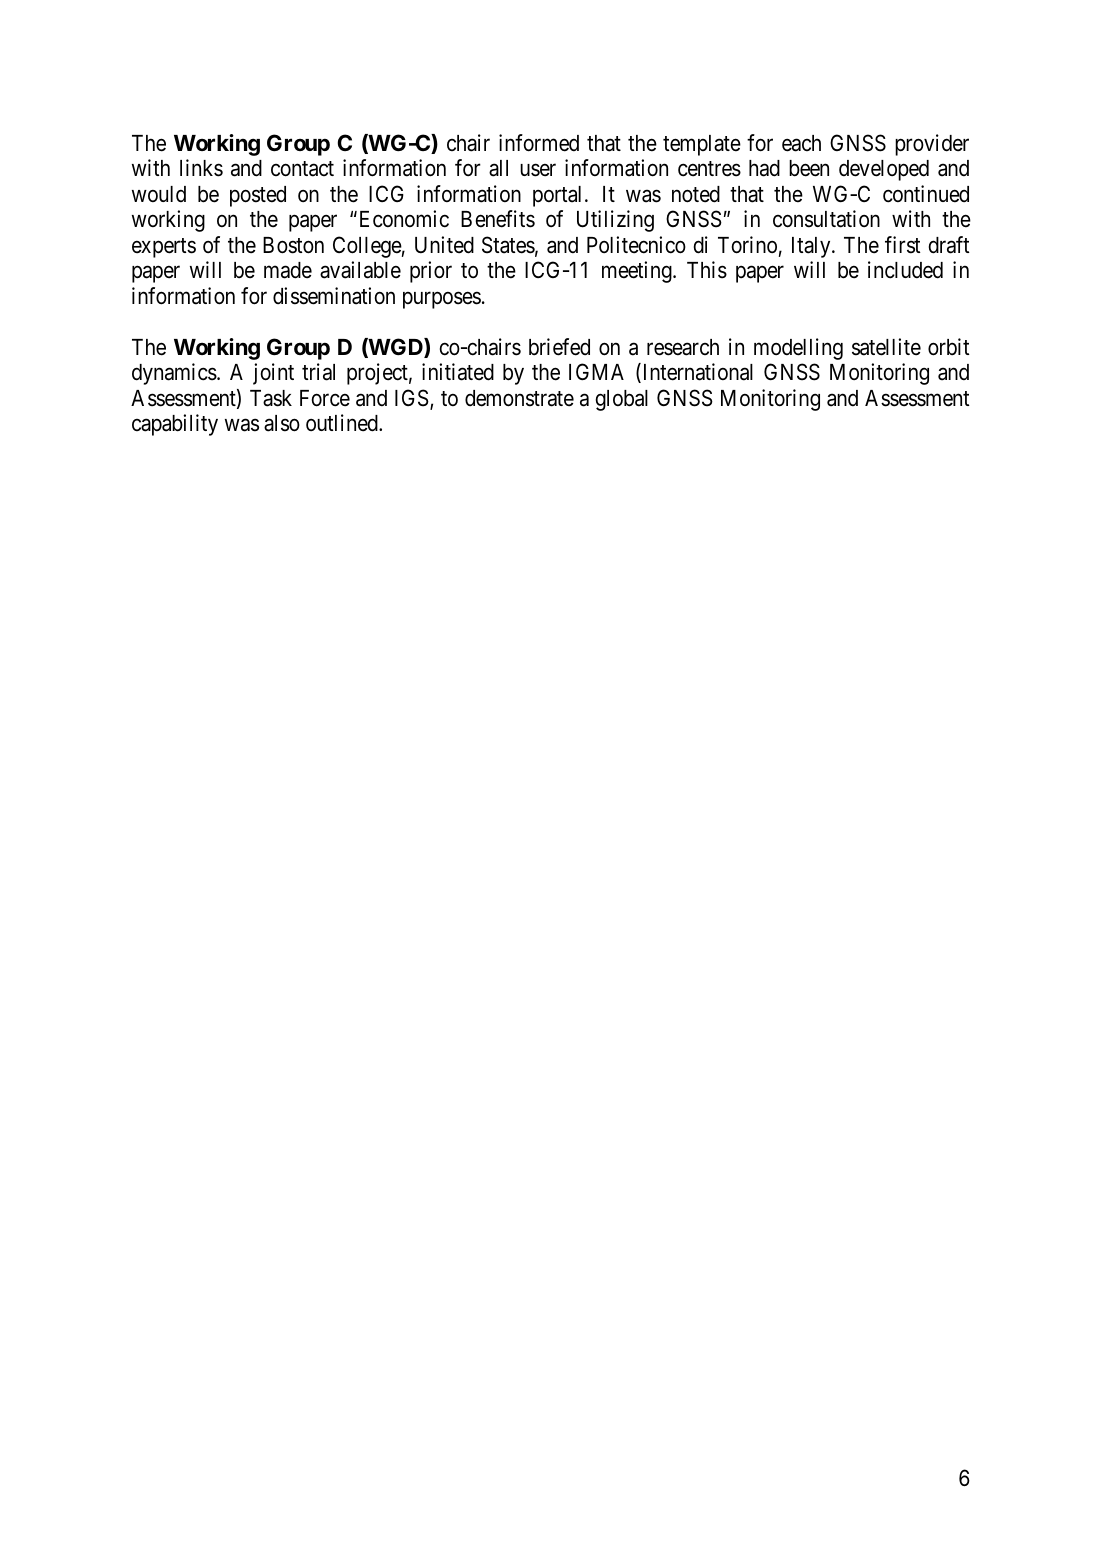  Describe the element at coordinates (559, 347) in the page. I see `briefed` at that location.
